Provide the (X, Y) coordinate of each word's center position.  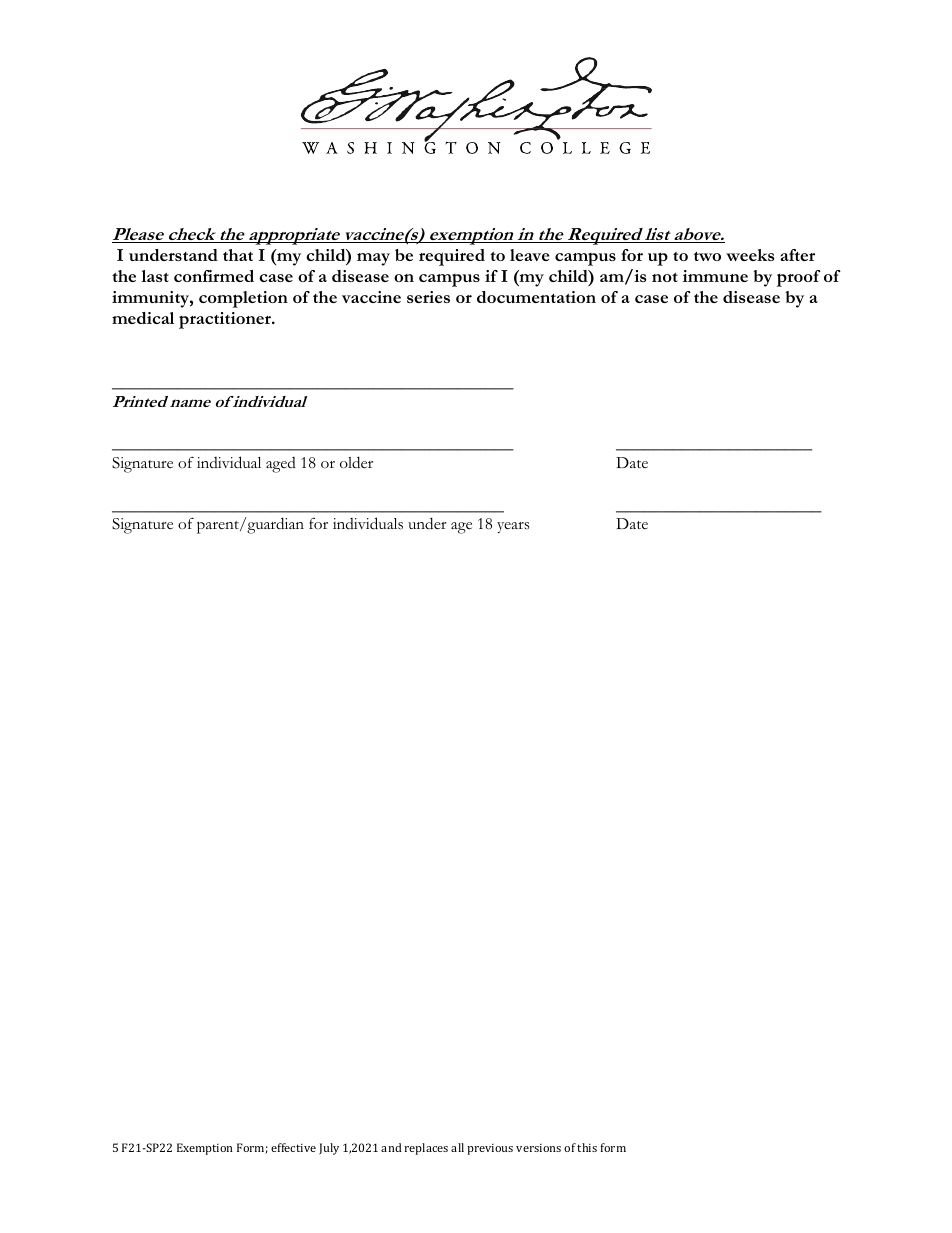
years (513, 527)
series (428, 297)
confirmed (214, 276)
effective (293, 1147)
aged (281, 465)
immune (715, 276)
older (356, 462)
